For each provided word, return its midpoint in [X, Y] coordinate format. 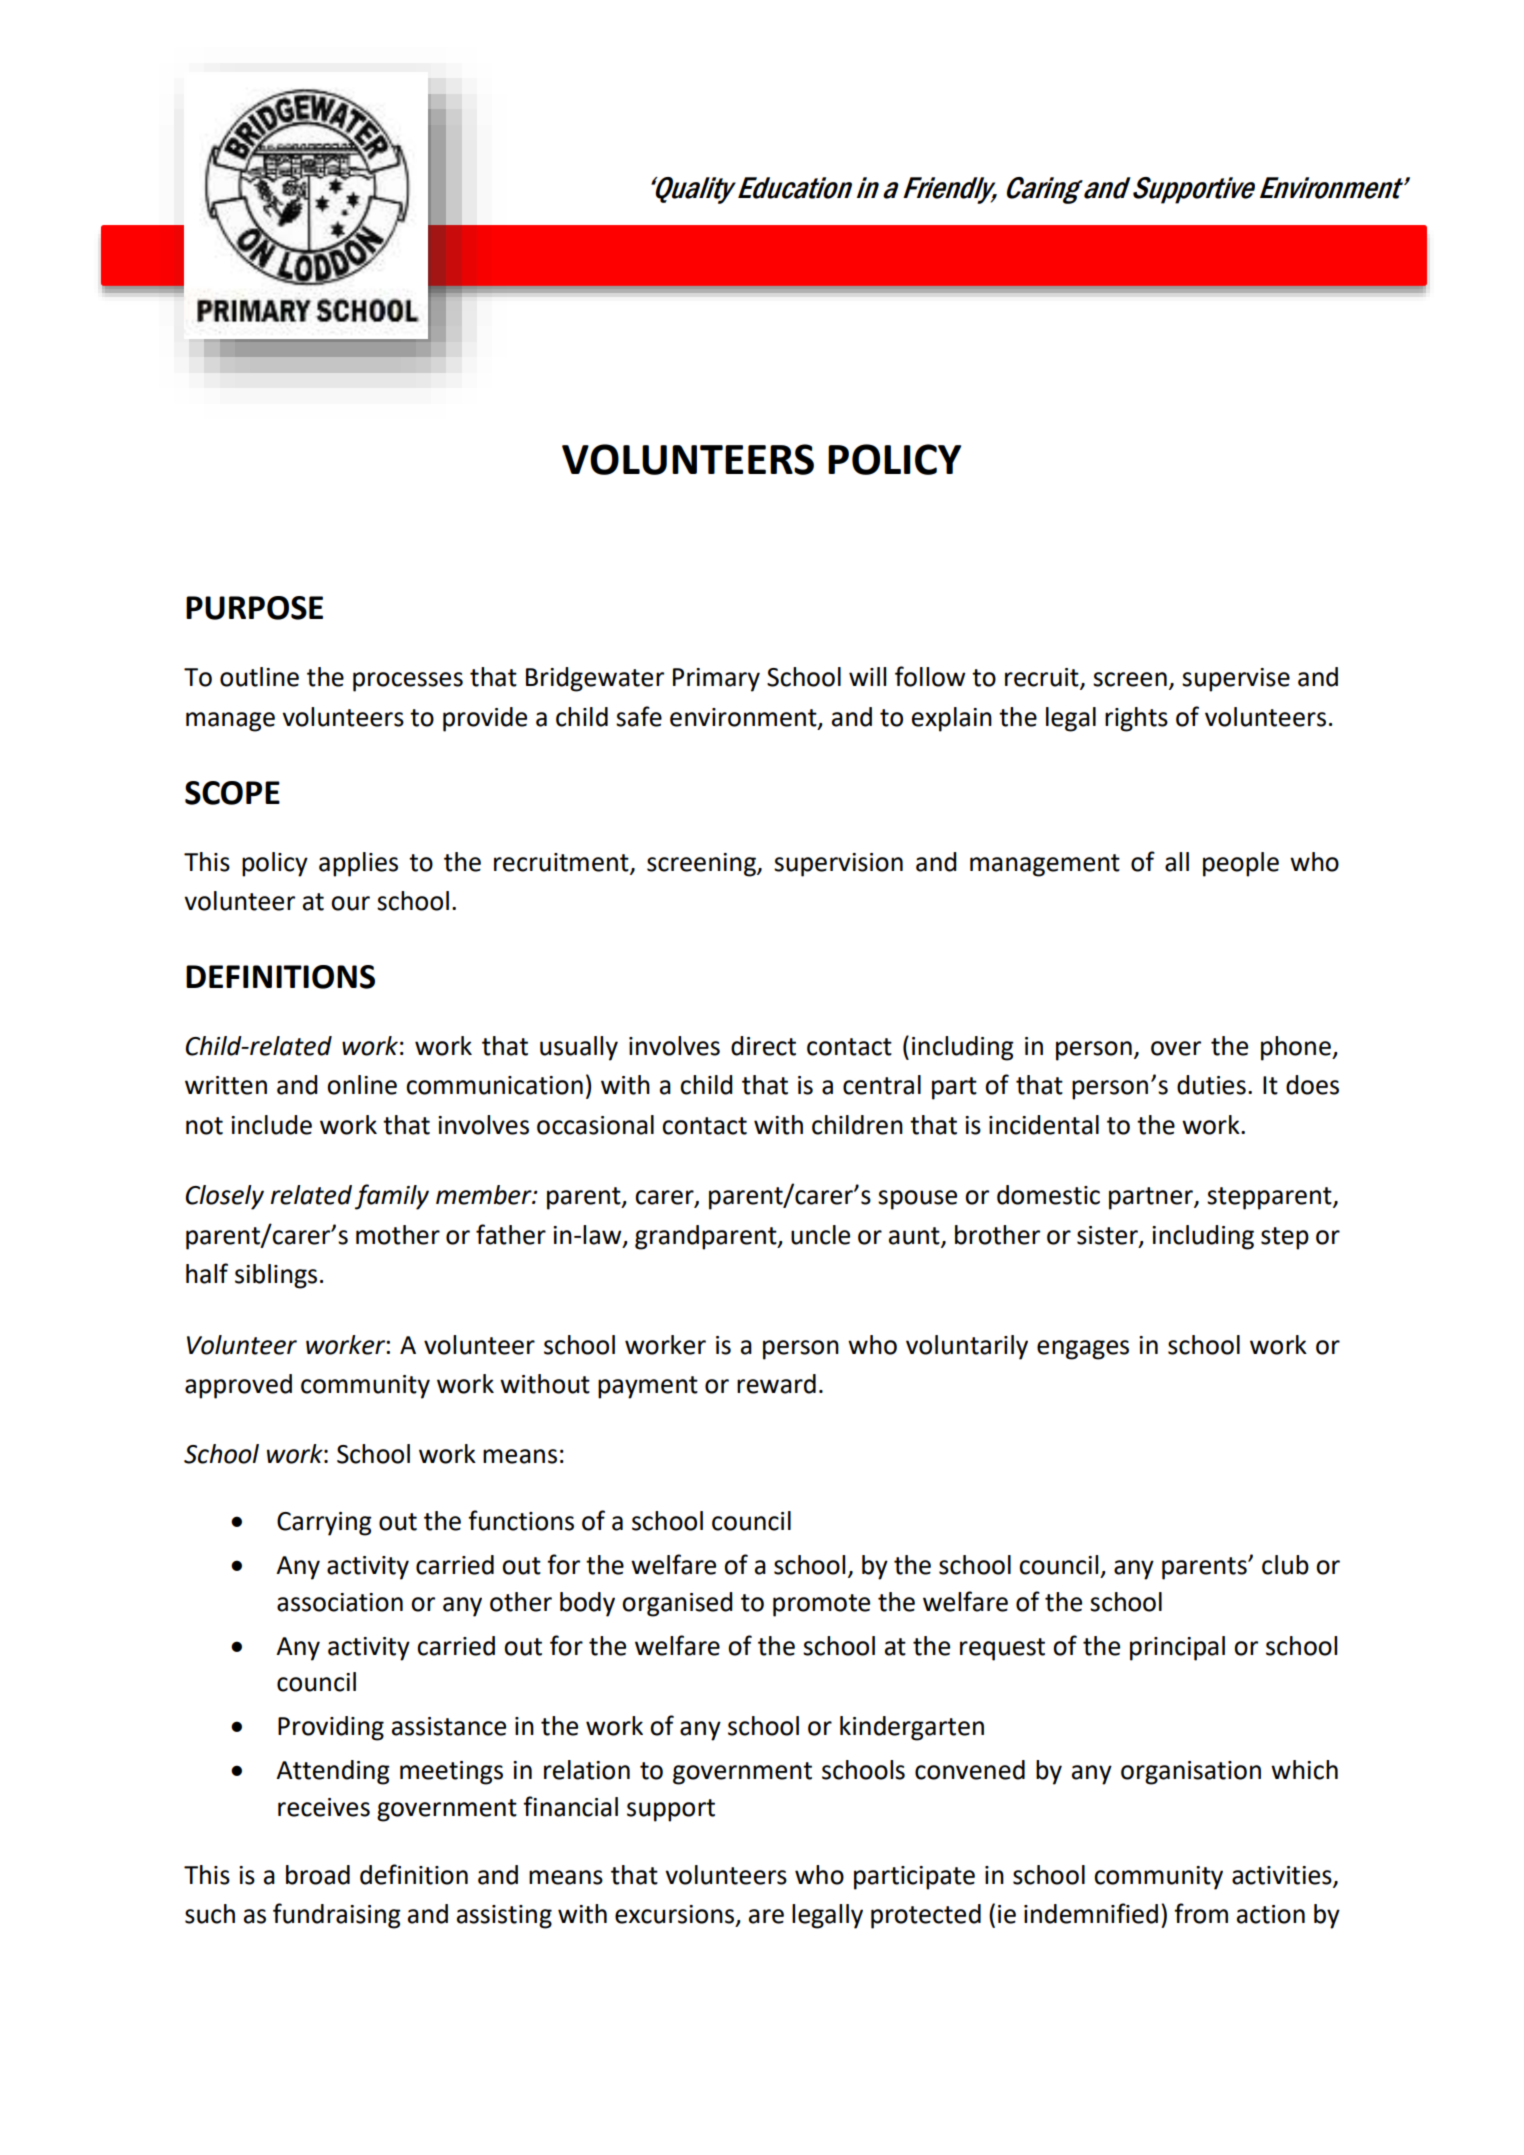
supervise [1236, 680]
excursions [676, 1915]
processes [408, 682]
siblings [276, 1276]
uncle [820, 1235]
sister [1108, 1236]
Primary [716, 680]
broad [318, 1875]
